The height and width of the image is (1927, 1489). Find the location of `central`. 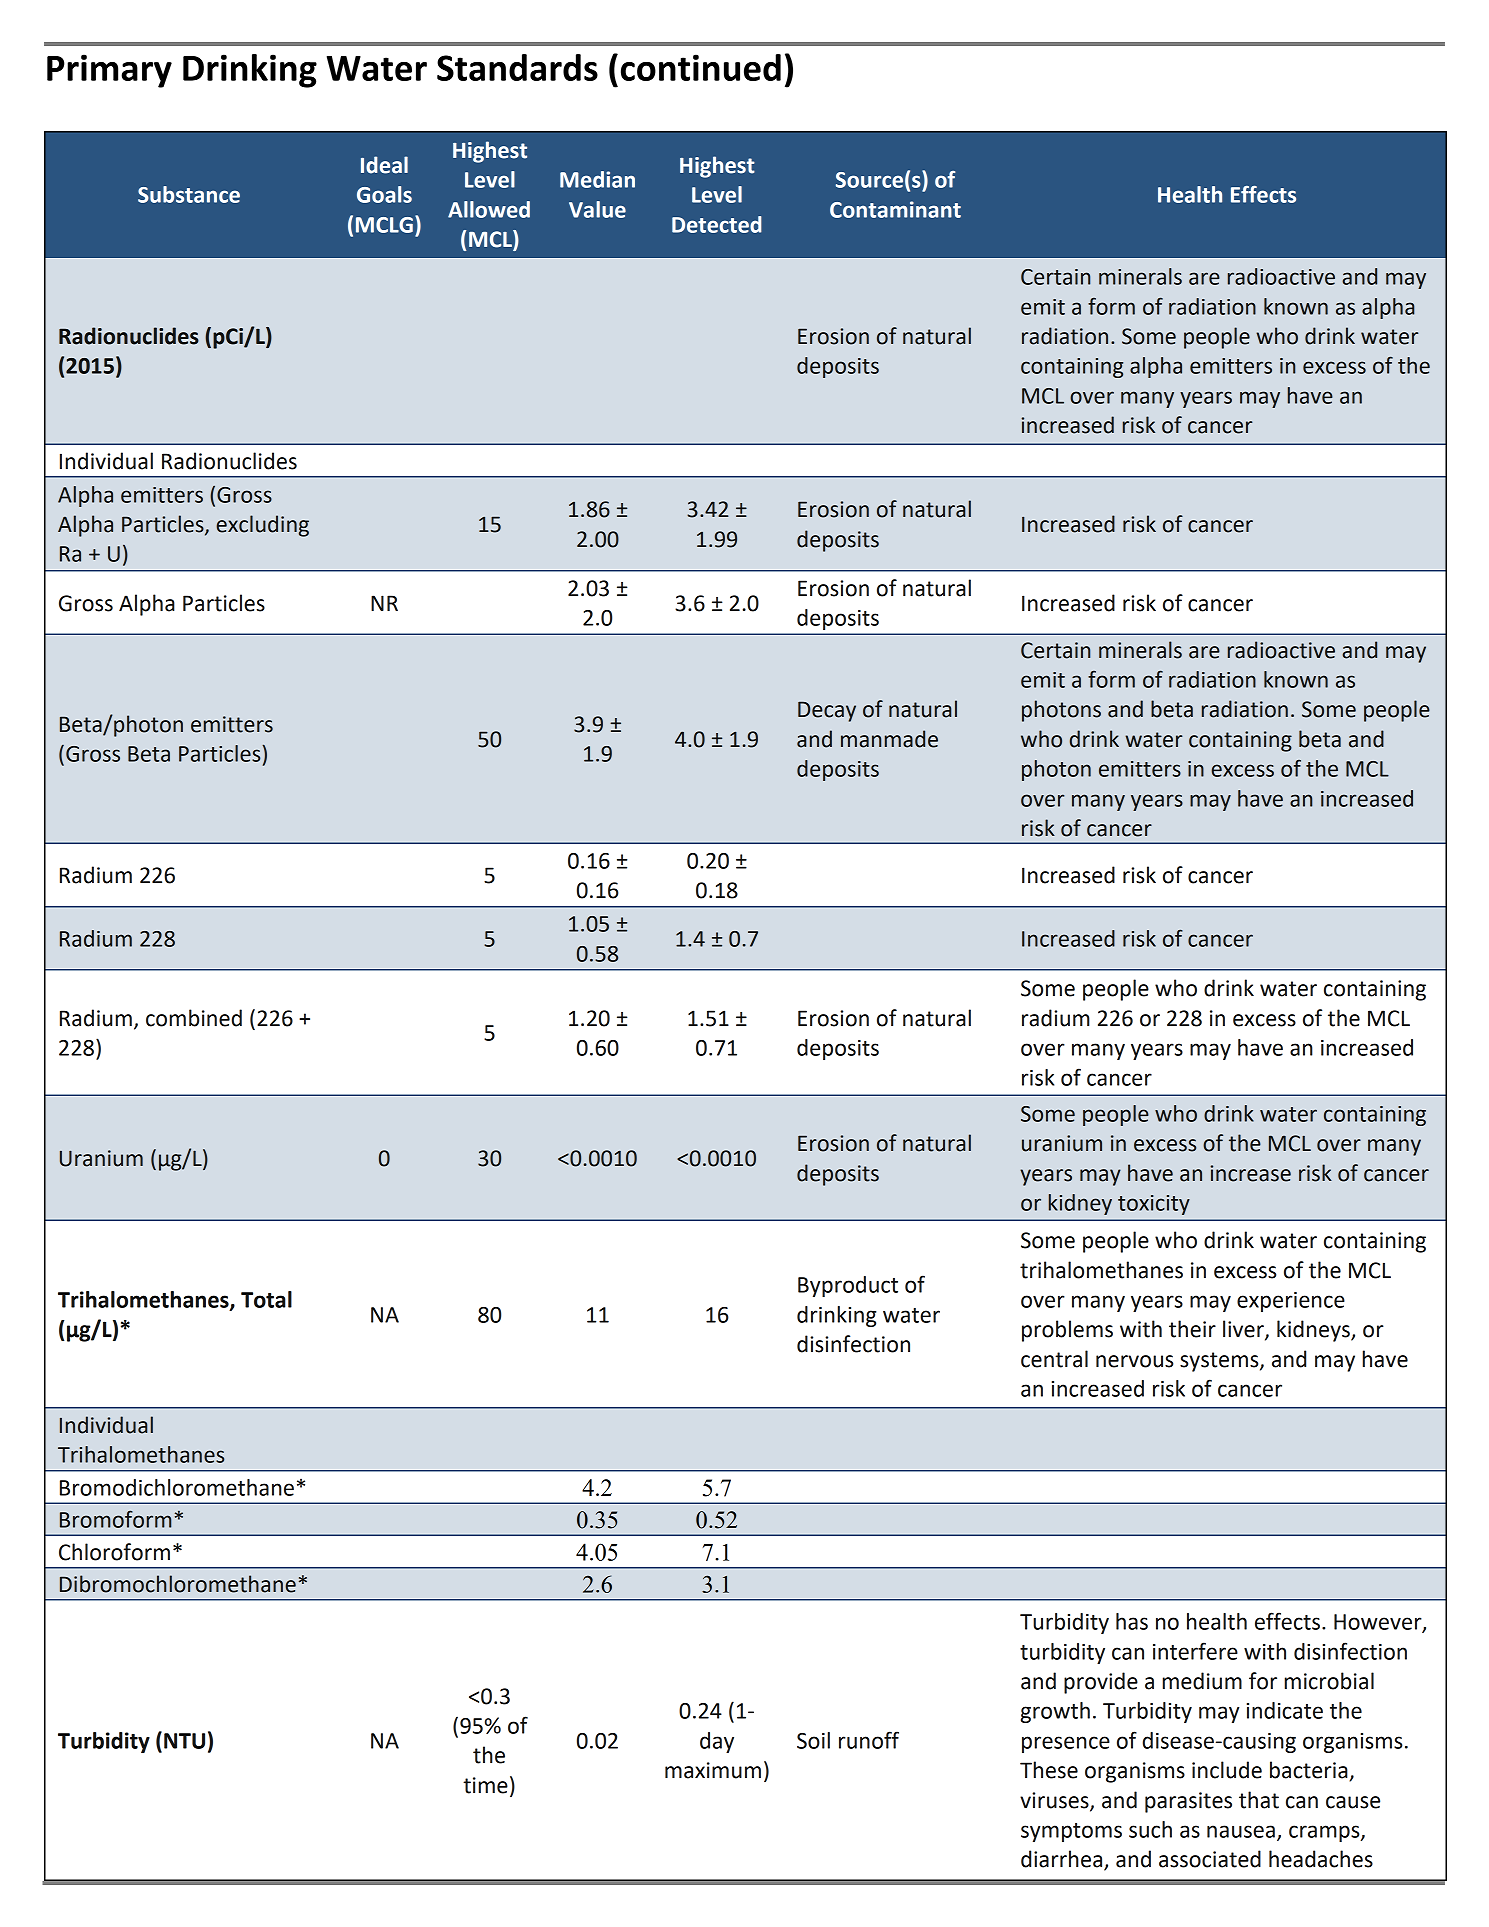

central is located at coordinates (1054, 1359).
